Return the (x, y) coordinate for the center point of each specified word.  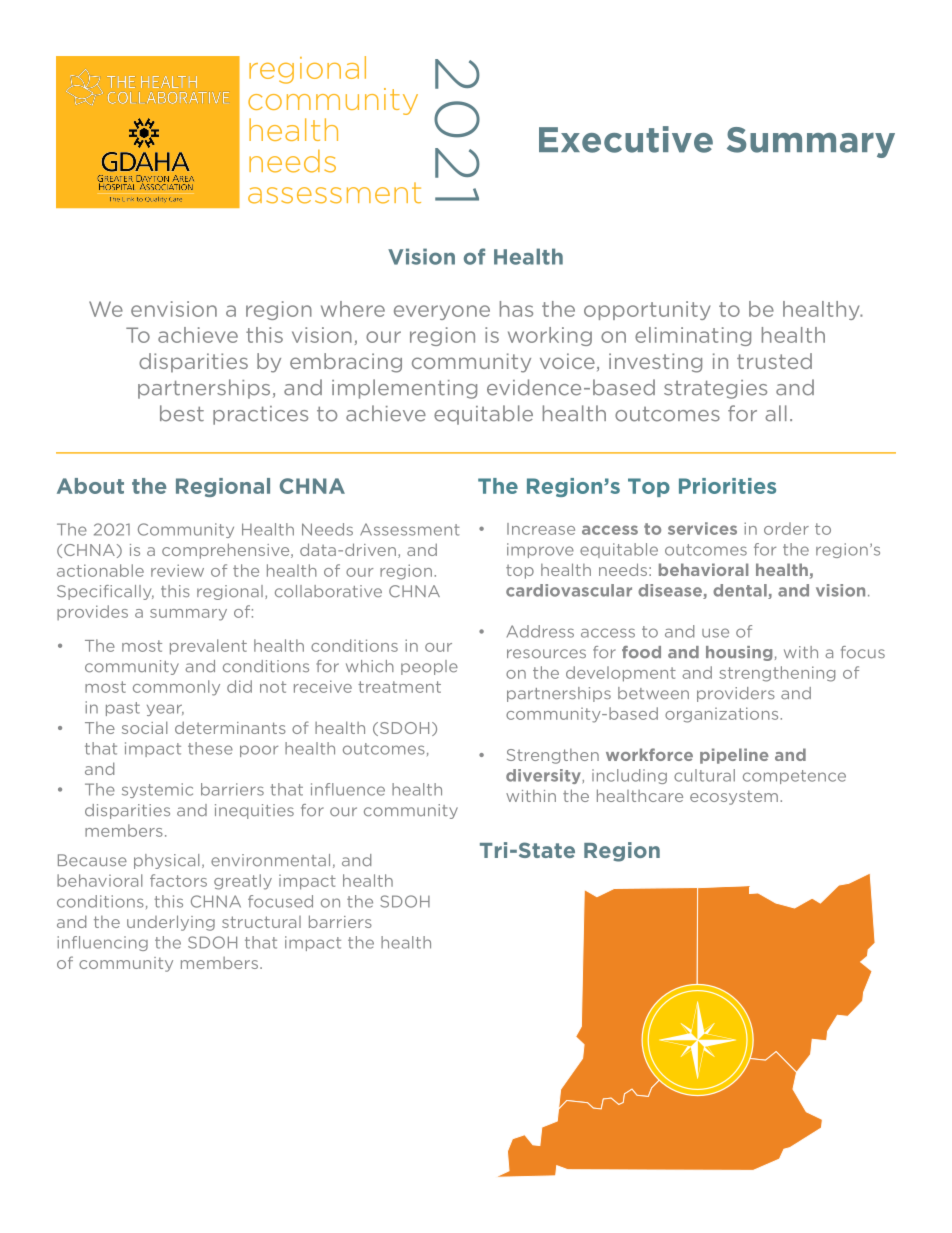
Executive (626, 139)
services (702, 528)
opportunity (647, 310)
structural (261, 922)
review (177, 570)
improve (540, 550)
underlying (171, 923)
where (353, 309)
